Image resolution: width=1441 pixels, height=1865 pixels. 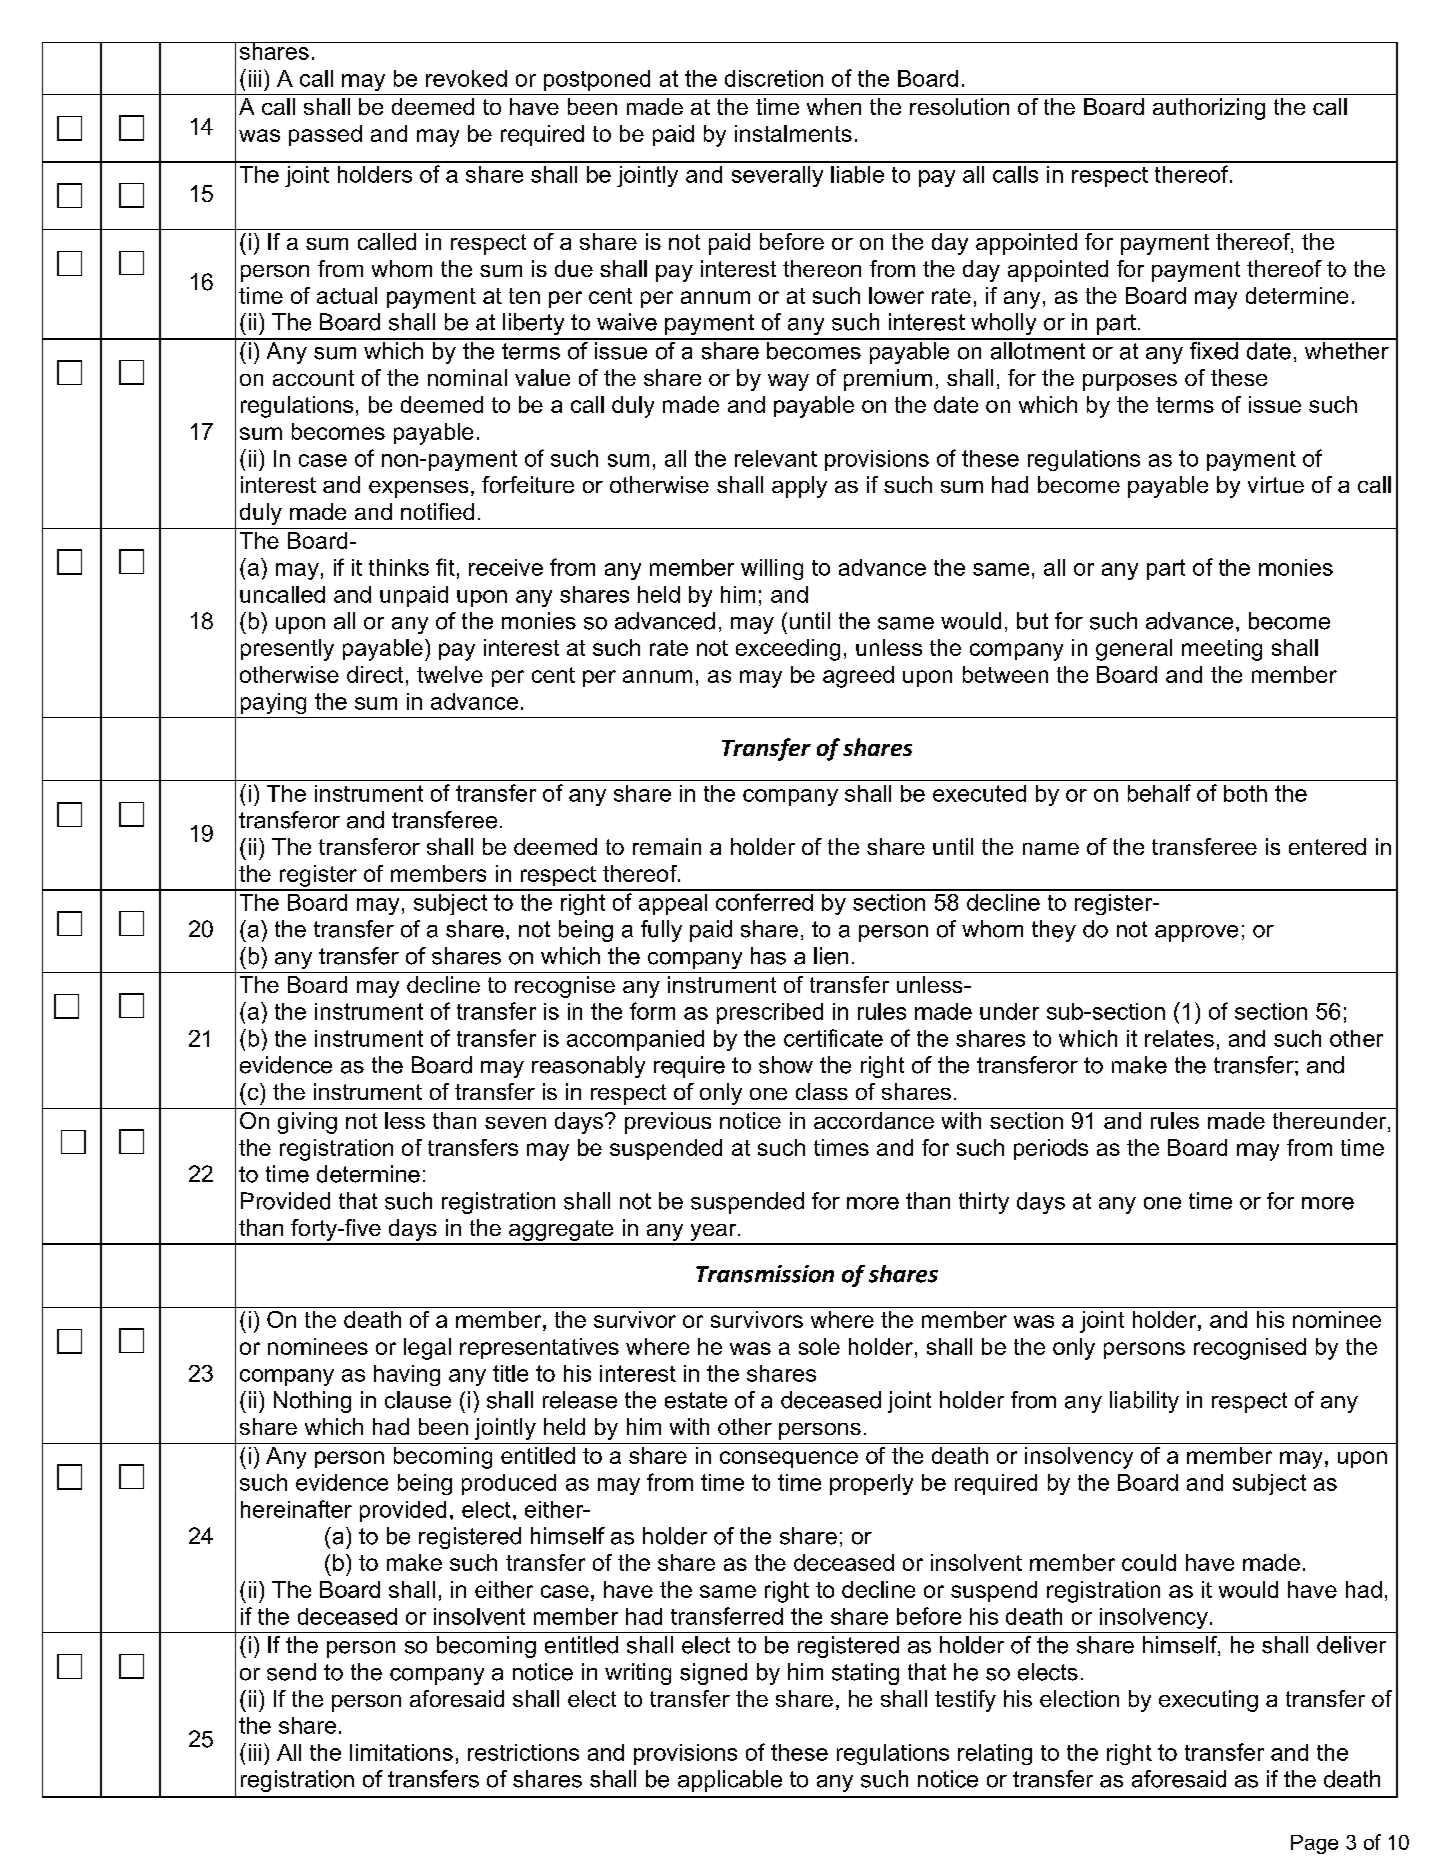 What do you see at coordinates (307, 1123) in the screenshot?
I see `giving` at bounding box center [307, 1123].
